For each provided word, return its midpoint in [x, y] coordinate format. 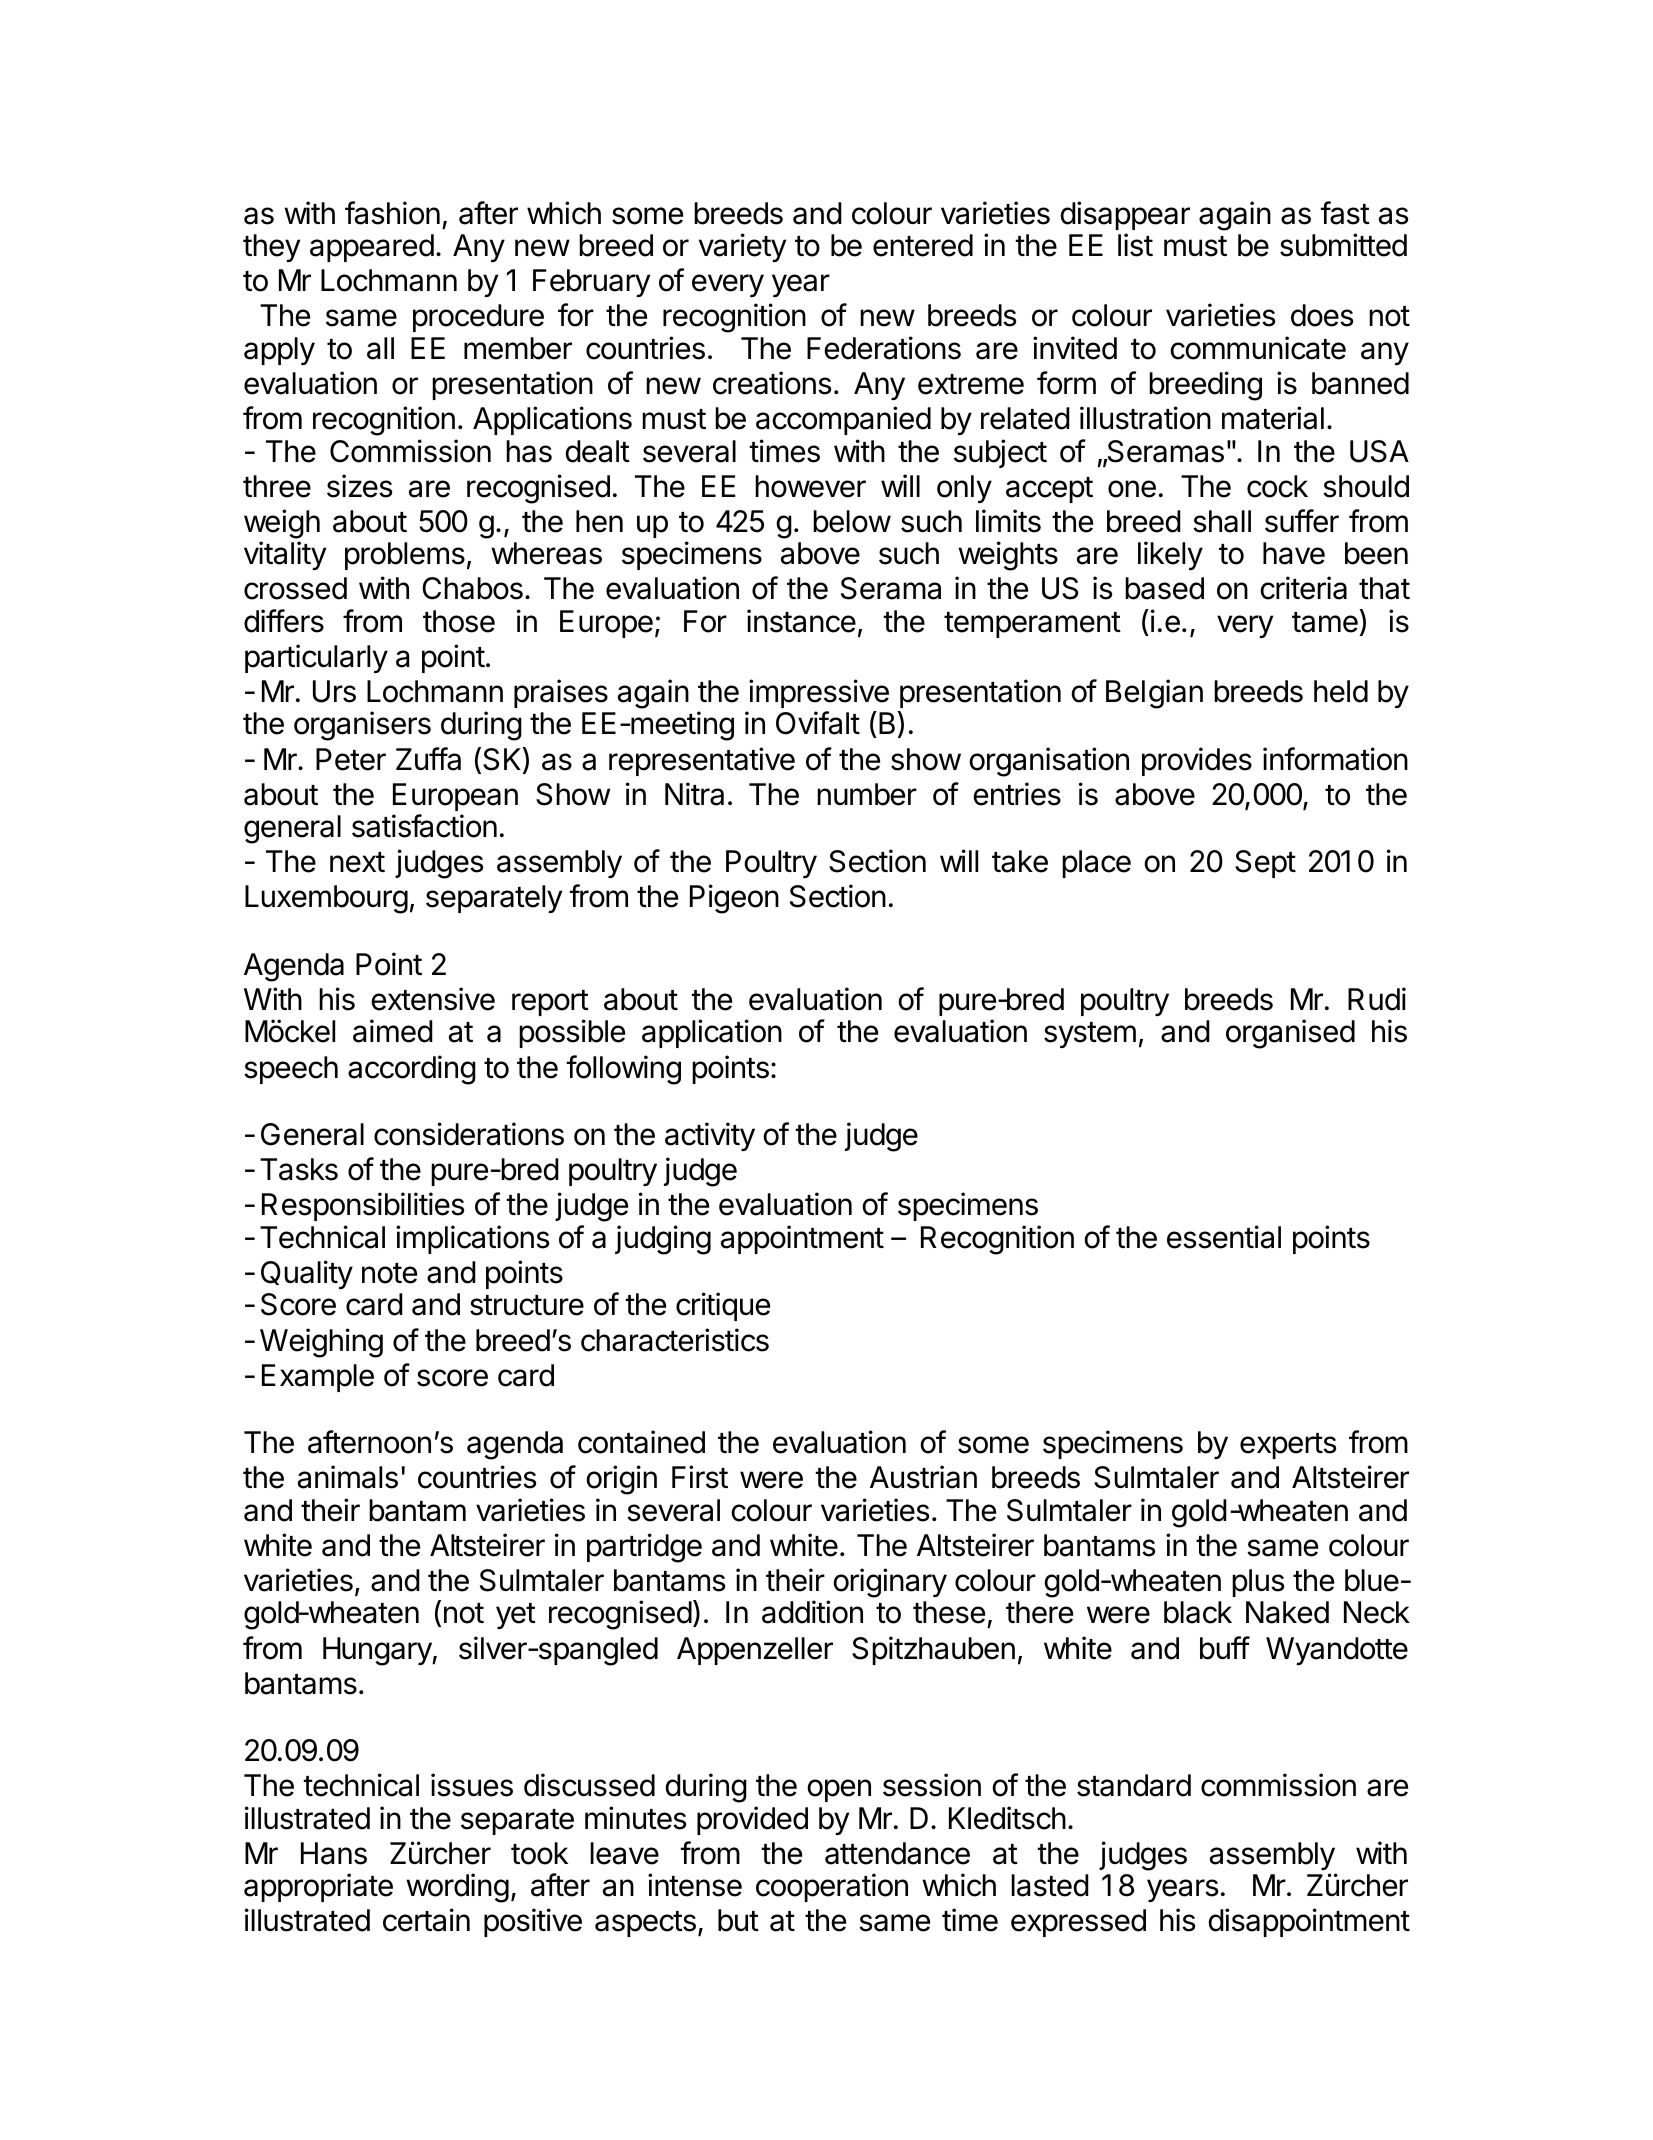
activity [710, 1136]
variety [742, 247]
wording [457, 1888]
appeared [372, 248]
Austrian [923, 1477]
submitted [1343, 245]
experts [1288, 1446]
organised [1290, 1034]
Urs [334, 691]
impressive [819, 693]
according [412, 1070]
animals [348, 1477]
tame [1325, 622]
